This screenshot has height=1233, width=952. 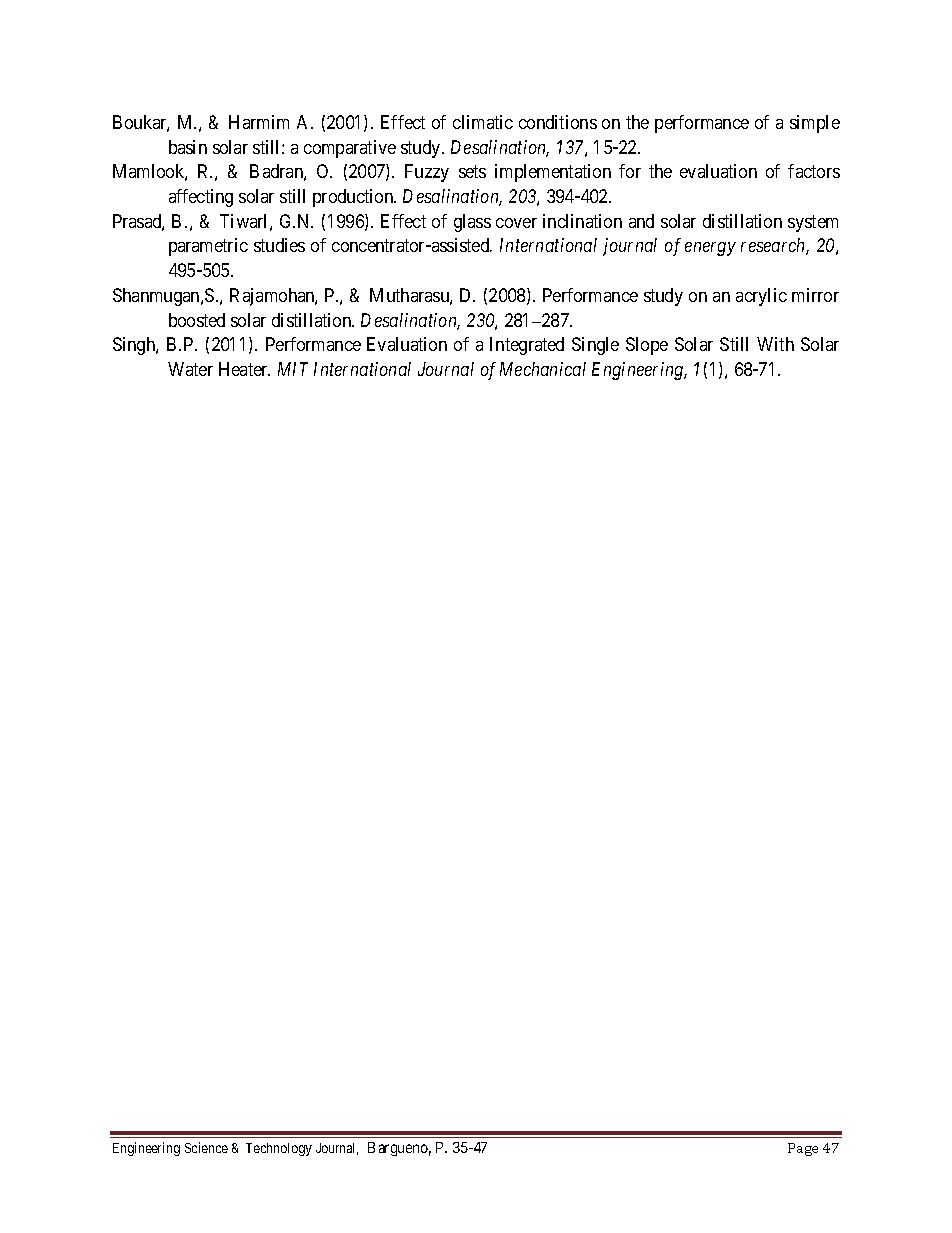 I want to click on Page, so click(x=803, y=1149).
